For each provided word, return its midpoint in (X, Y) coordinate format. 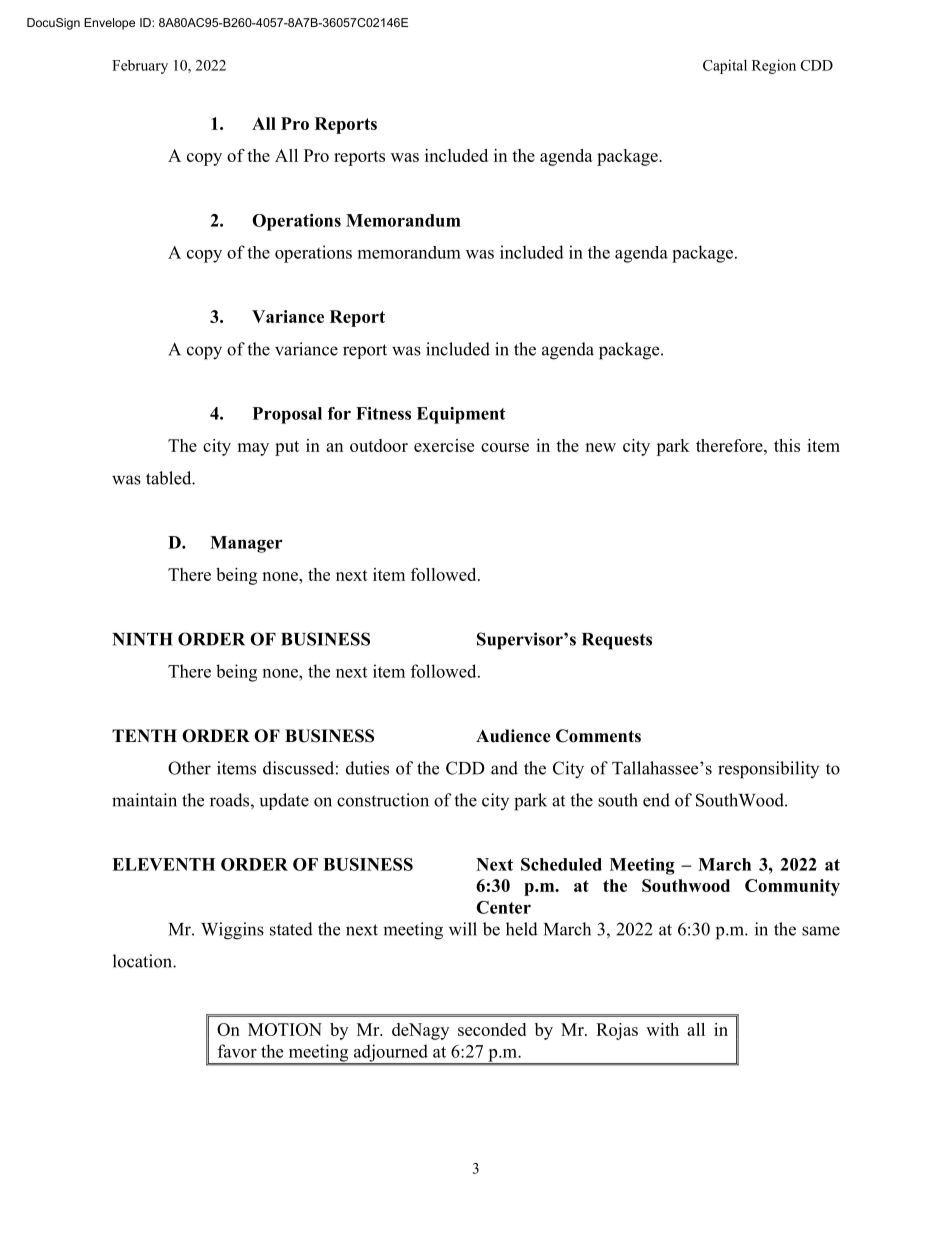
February (140, 67)
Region (774, 66)
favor (237, 1051)
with (662, 1029)
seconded (492, 1029)
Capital (725, 66)
